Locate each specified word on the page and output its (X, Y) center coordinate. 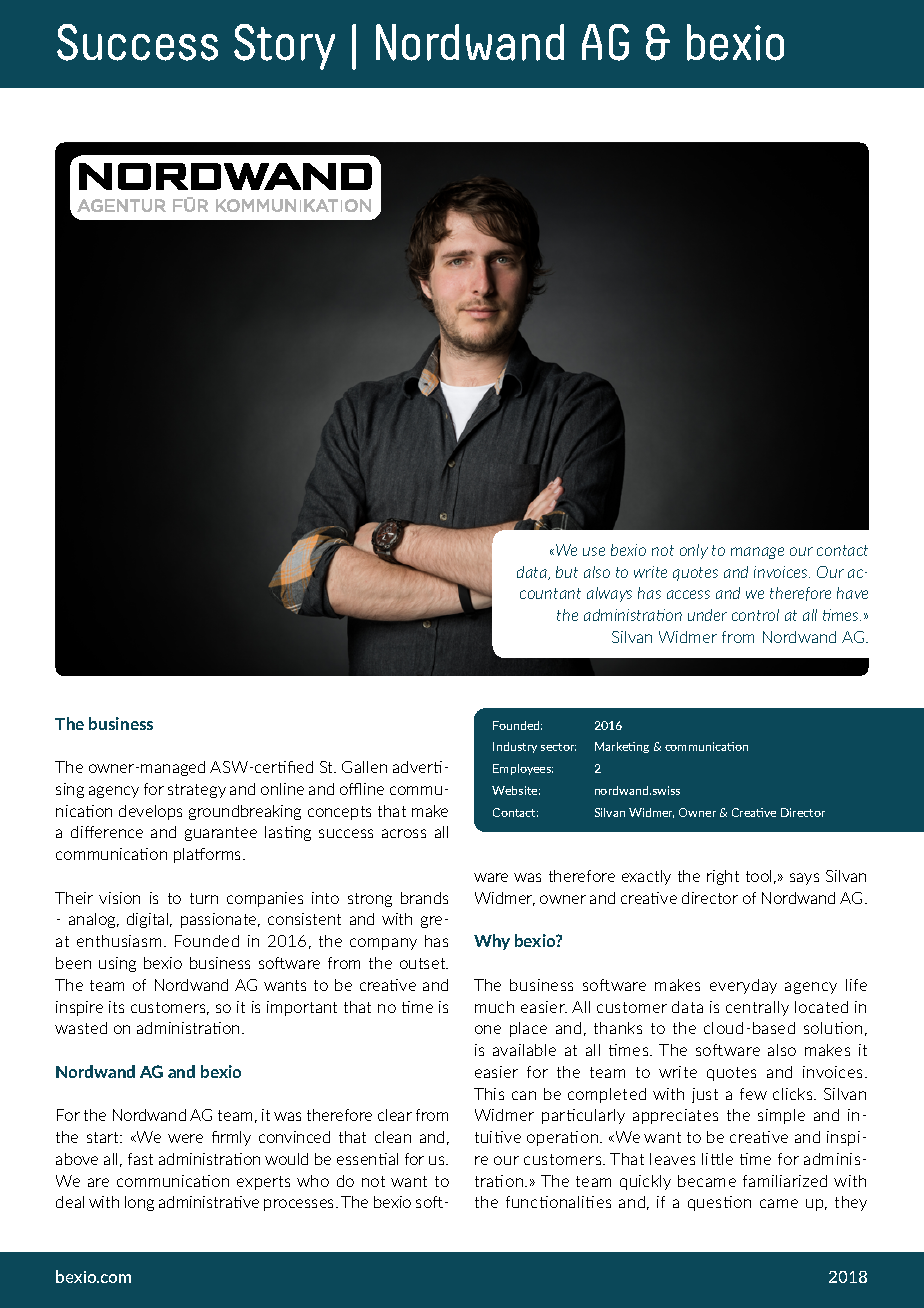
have (852, 593)
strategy (197, 791)
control (755, 615)
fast (140, 1159)
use (594, 551)
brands (424, 898)
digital (149, 920)
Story (284, 47)
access (688, 594)
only (694, 551)
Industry (515, 747)
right (723, 877)
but (567, 572)
